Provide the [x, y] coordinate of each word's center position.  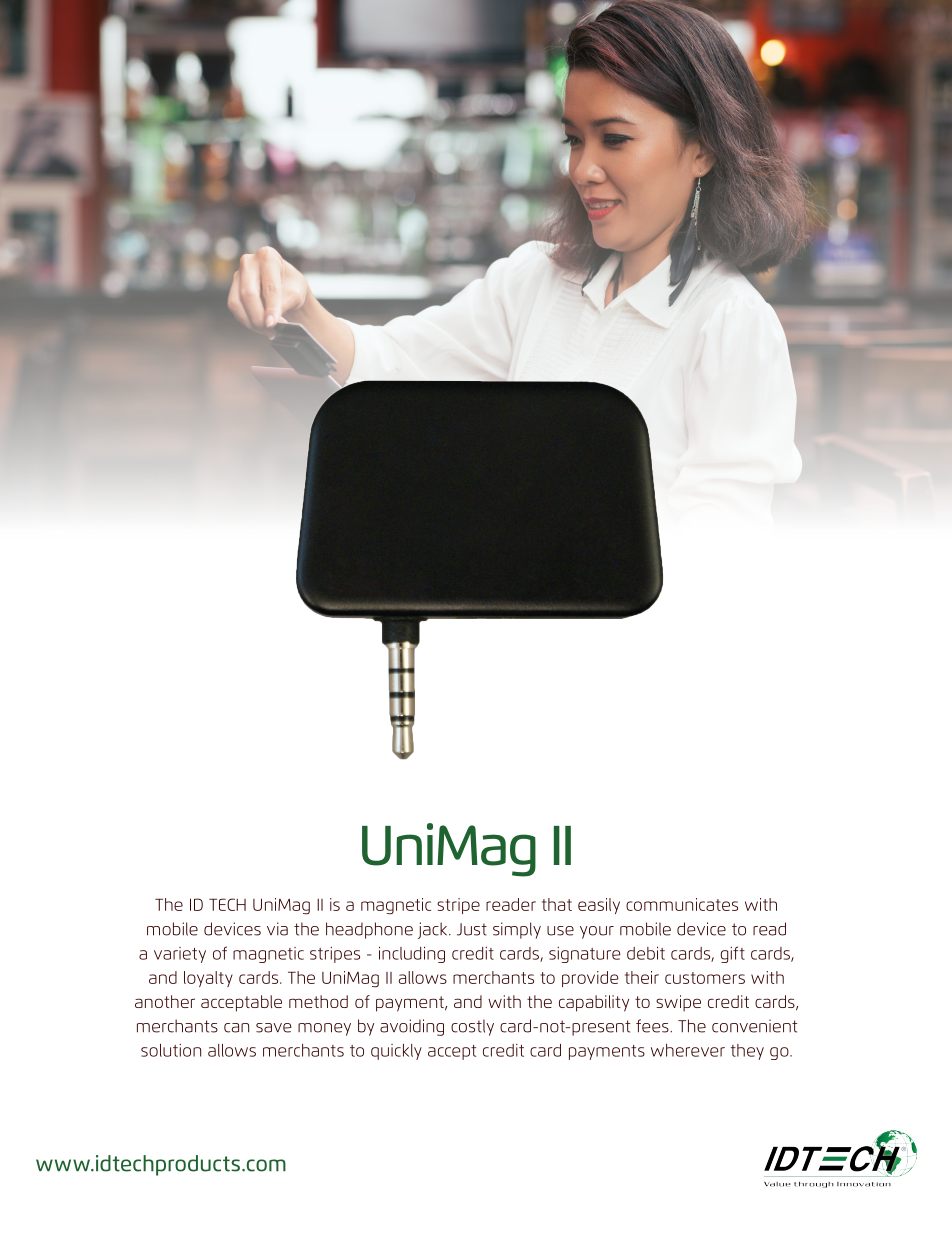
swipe [678, 1003]
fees [653, 1026]
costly [472, 1027]
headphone [369, 930]
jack [434, 930]
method [318, 1001]
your [597, 932]
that [557, 904]
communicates [682, 904]
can [236, 1028]
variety [180, 955]
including [412, 955]
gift [732, 954]
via [277, 929]
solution [171, 1050]
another [165, 1001]
